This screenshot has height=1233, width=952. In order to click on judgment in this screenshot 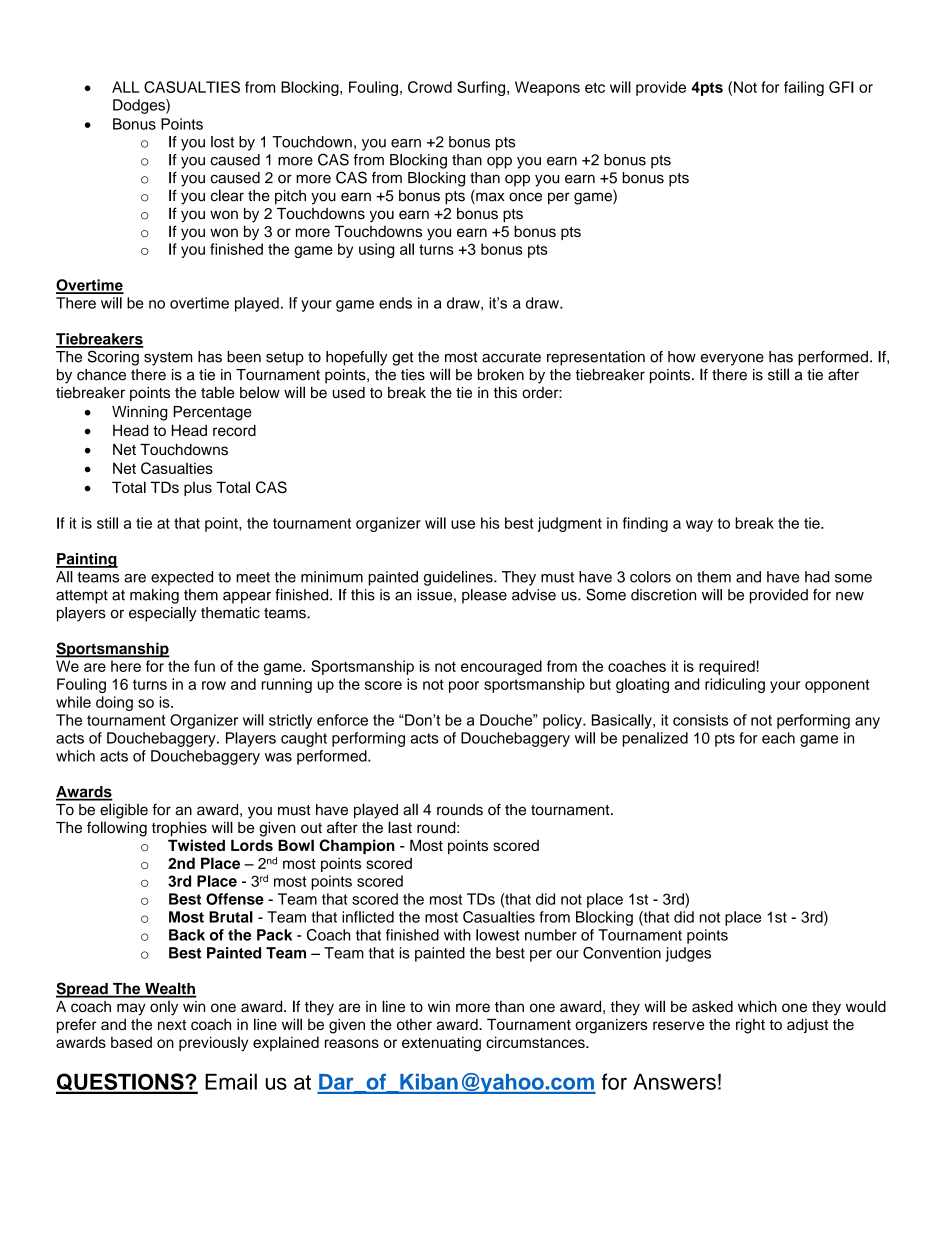, I will do `click(570, 524)`.
